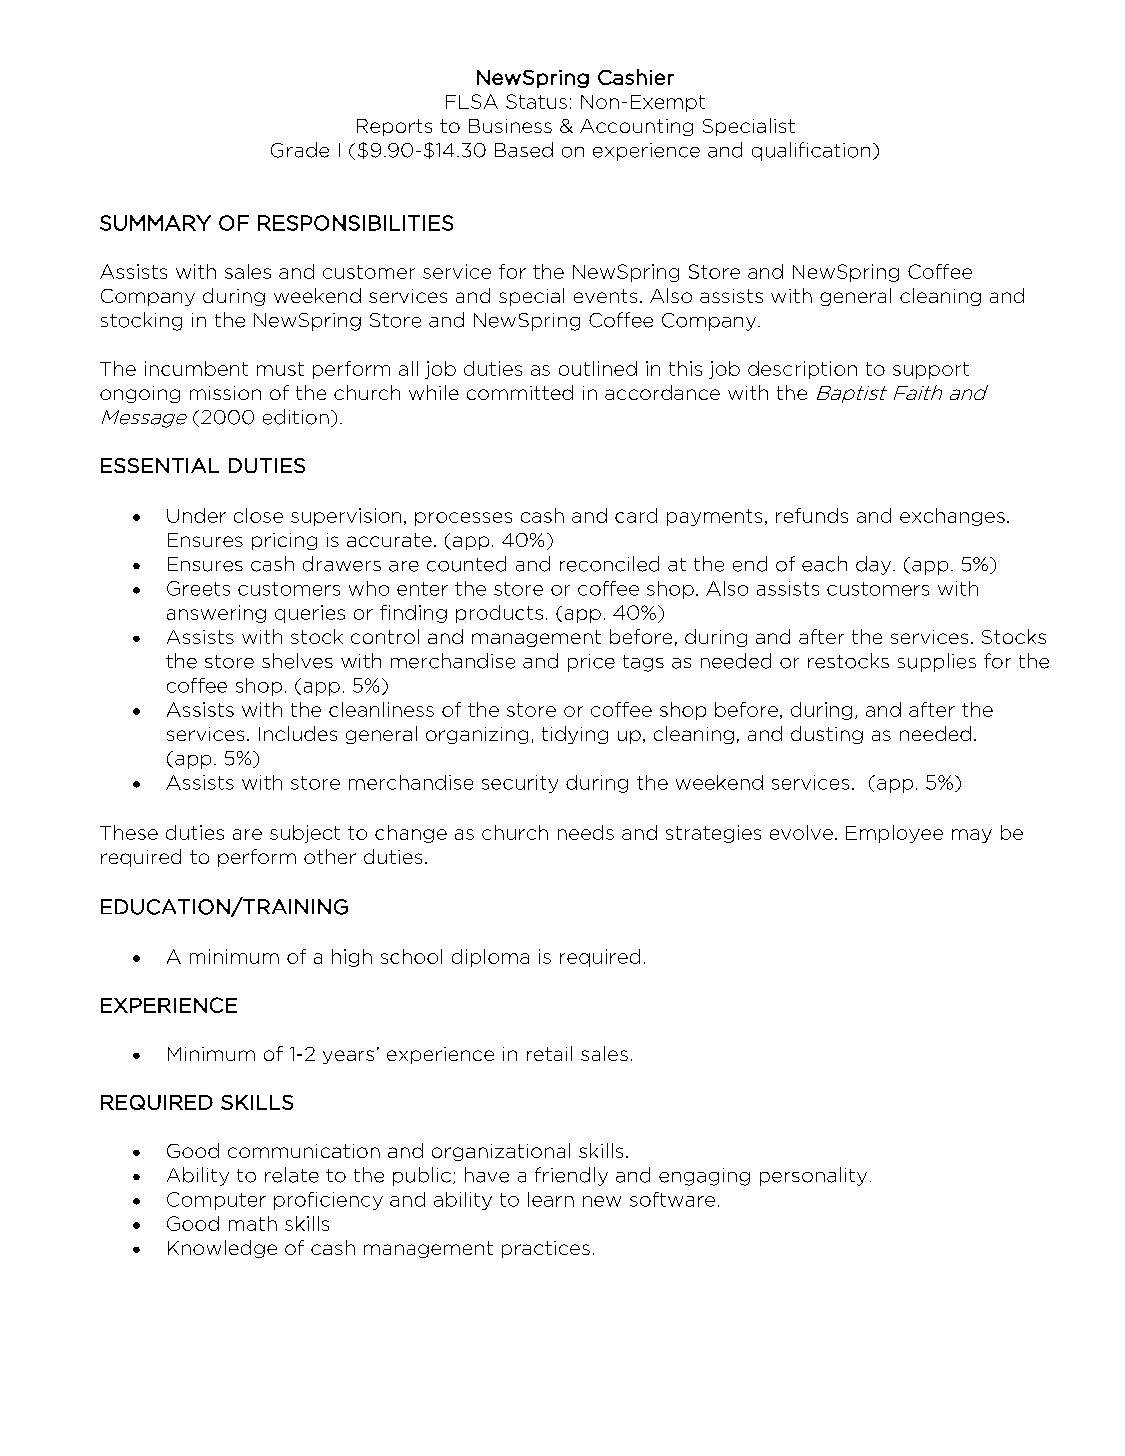 The image size is (1125, 1456). Describe the element at coordinates (520, 784) in the page. I see `security` at that location.
